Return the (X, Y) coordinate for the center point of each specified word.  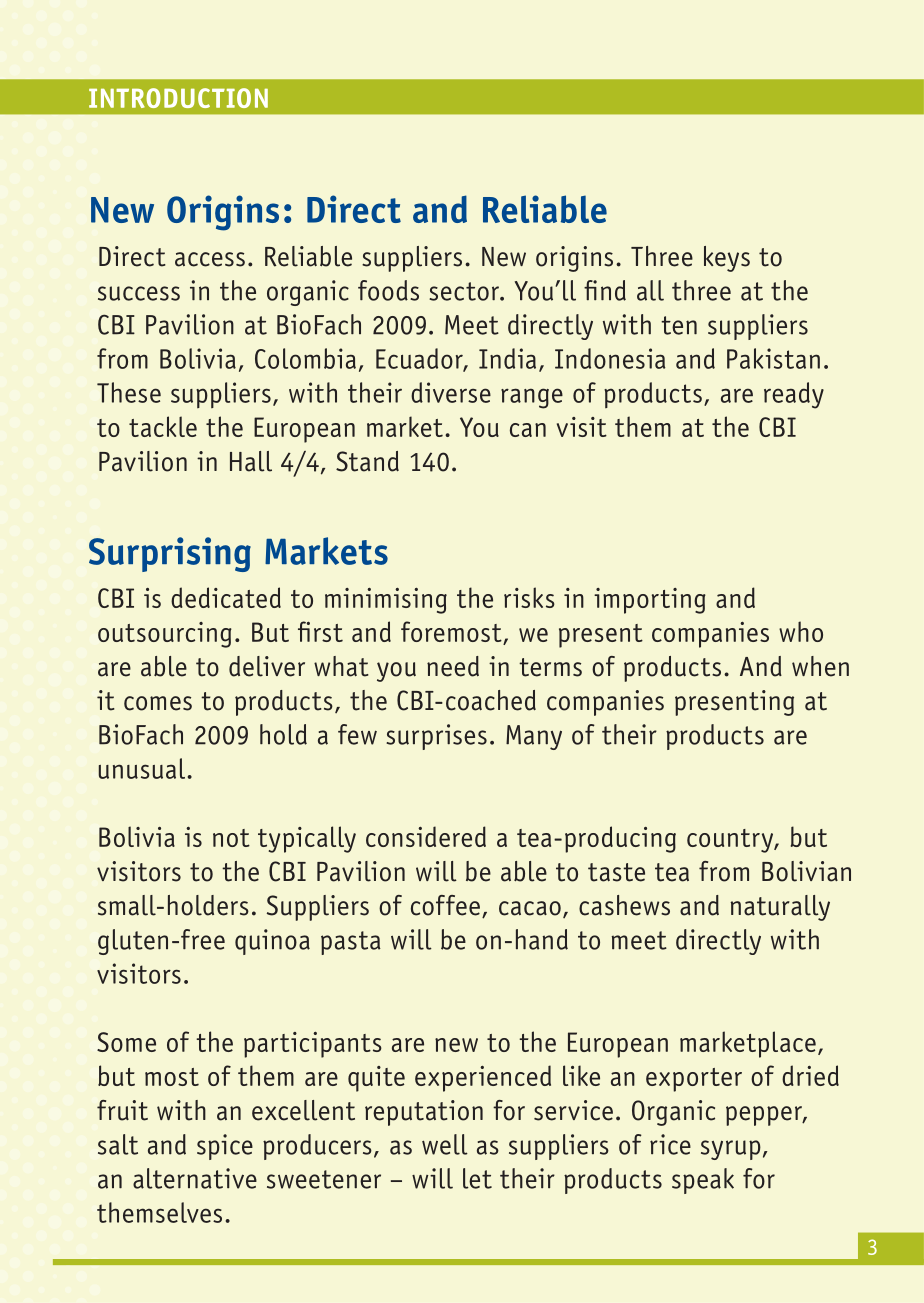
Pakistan (773, 358)
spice (225, 1147)
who (801, 631)
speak (703, 1181)
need (453, 666)
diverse (451, 392)
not (231, 838)
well (445, 1144)
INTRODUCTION (178, 98)
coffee (445, 905)
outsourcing (165, 635)
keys (727, 259)
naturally (780, 908)
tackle (163, 426)
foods (388, 290)
